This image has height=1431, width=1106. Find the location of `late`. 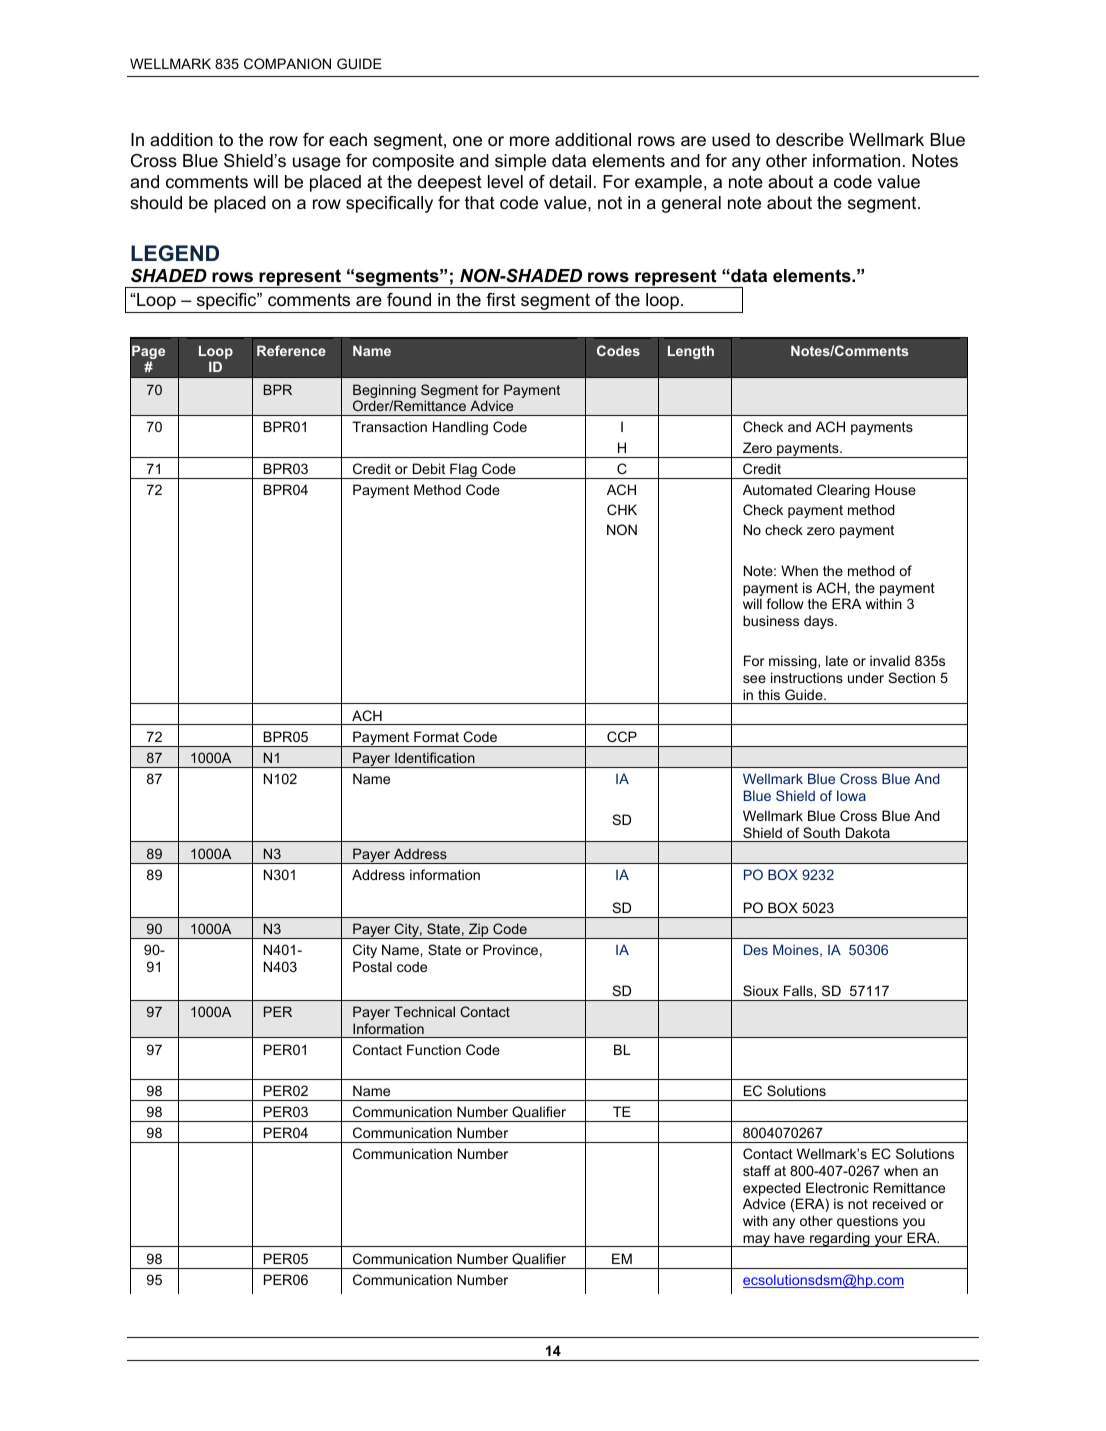

late is located at coordinates (837, 660).
